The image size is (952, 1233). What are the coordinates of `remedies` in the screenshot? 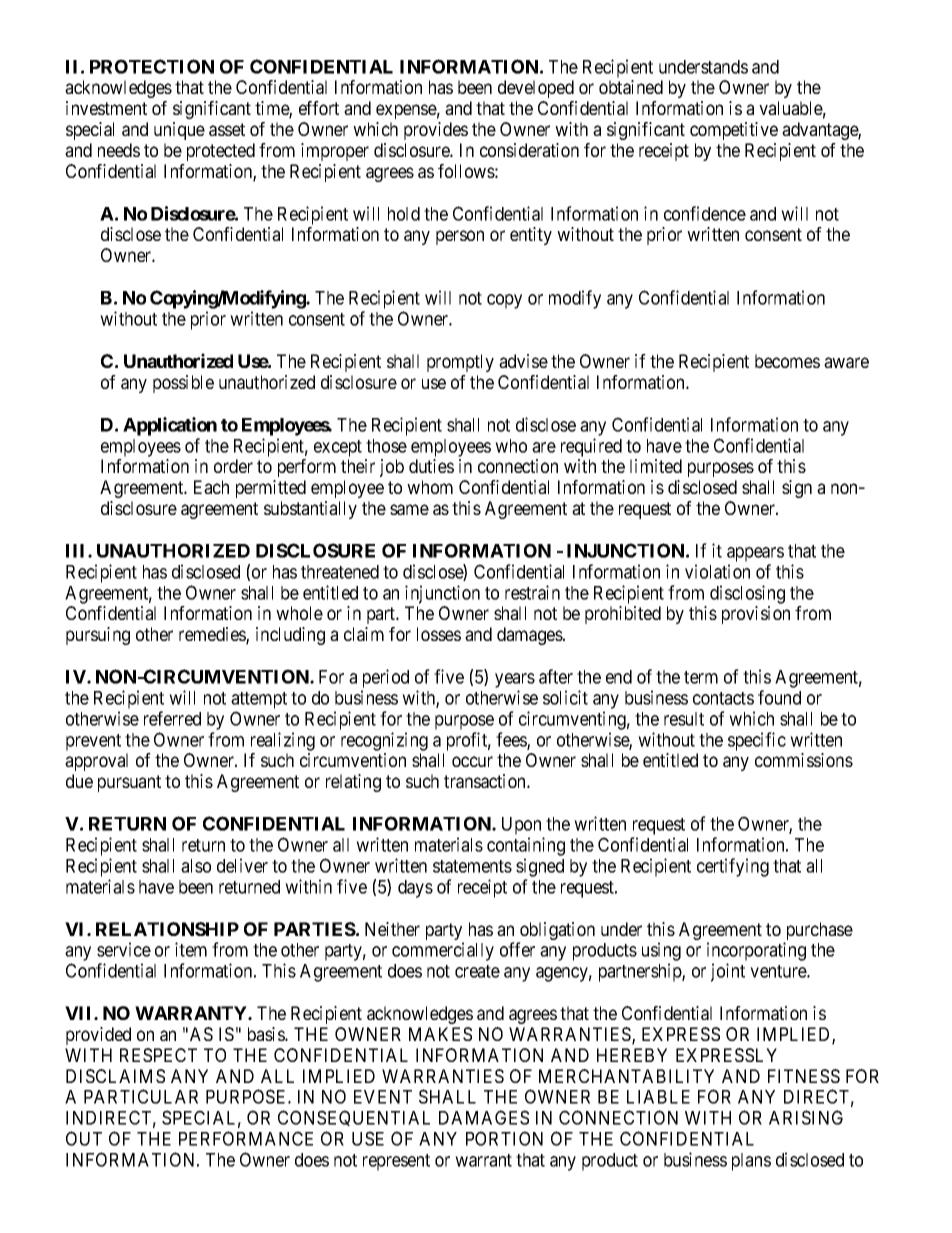 It's located at (213, 635).
